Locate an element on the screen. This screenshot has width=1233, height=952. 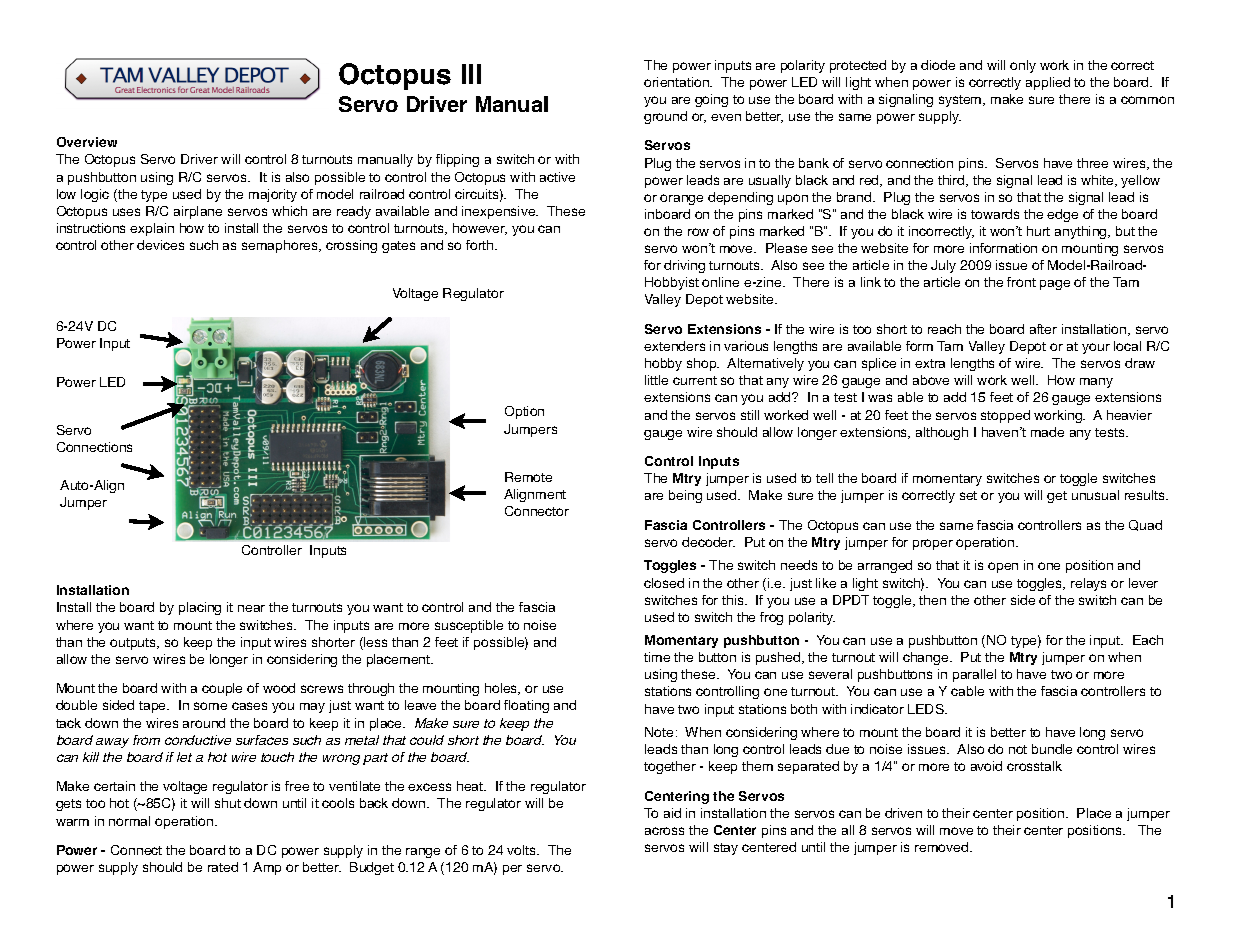
set is located at coordinates (968, 495).
